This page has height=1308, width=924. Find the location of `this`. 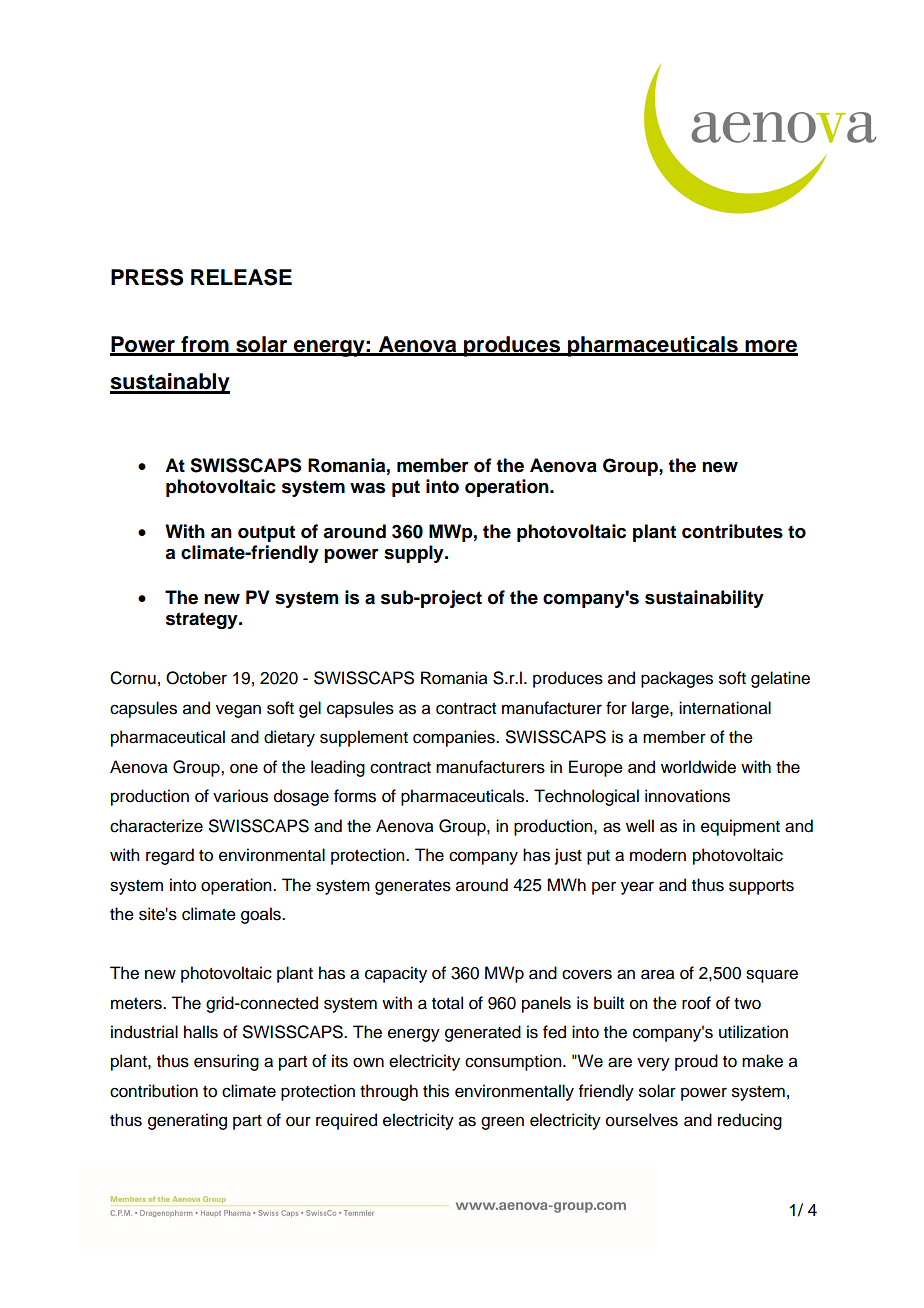

this is located at coordinates (436, 1091).
